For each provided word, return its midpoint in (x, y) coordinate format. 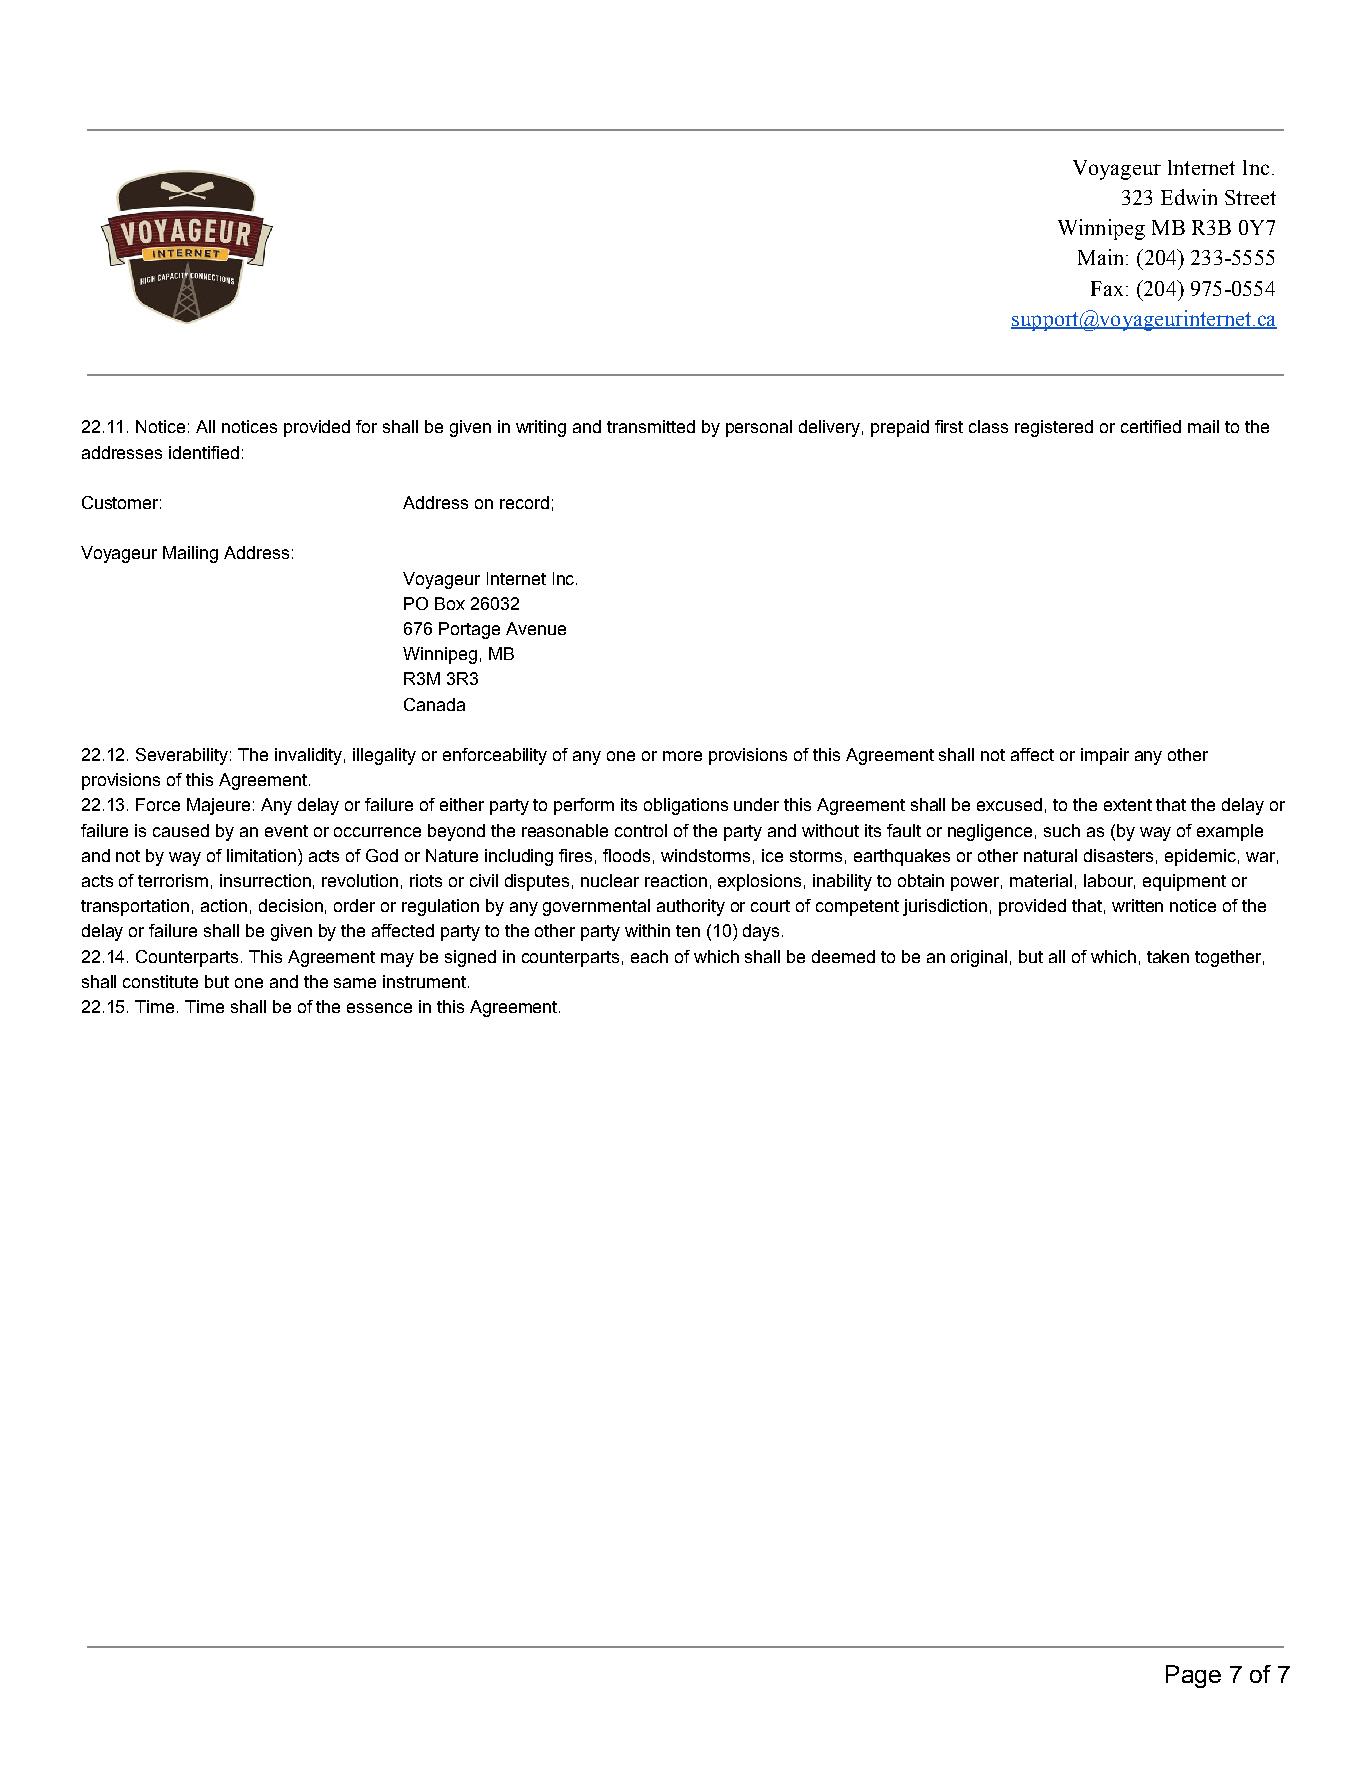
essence (379, 1008)
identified (204, 452)
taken (1168, 956)
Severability (182, 756)
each (649, 956)
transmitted (651, 426)
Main (1102, 257)
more (682, 756)
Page (1193, 1676)
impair (1105, 756)
